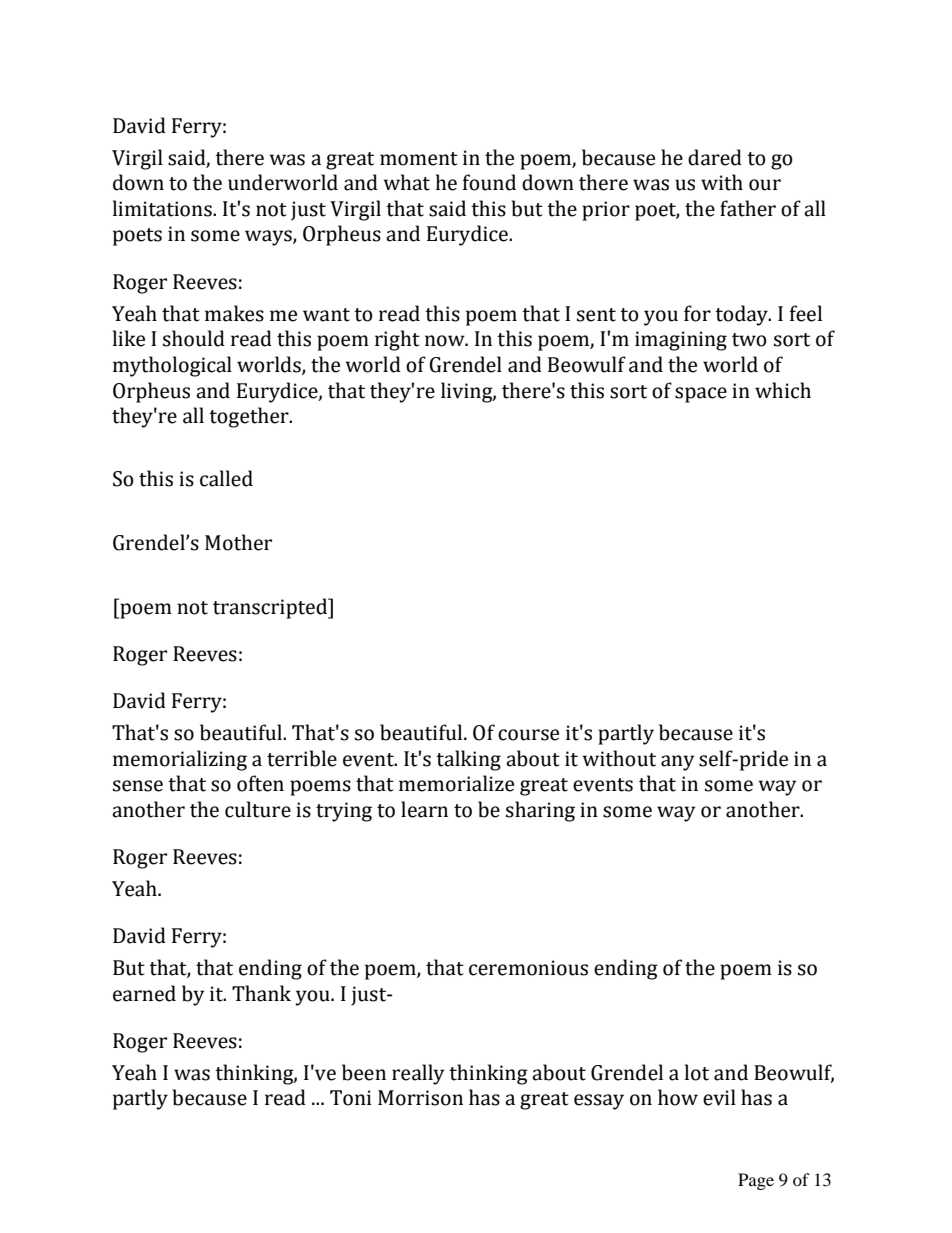 Image resolution: width=952 pixels, height=1233 pixels. I want to click on Morrison, so click(420, 1098).
